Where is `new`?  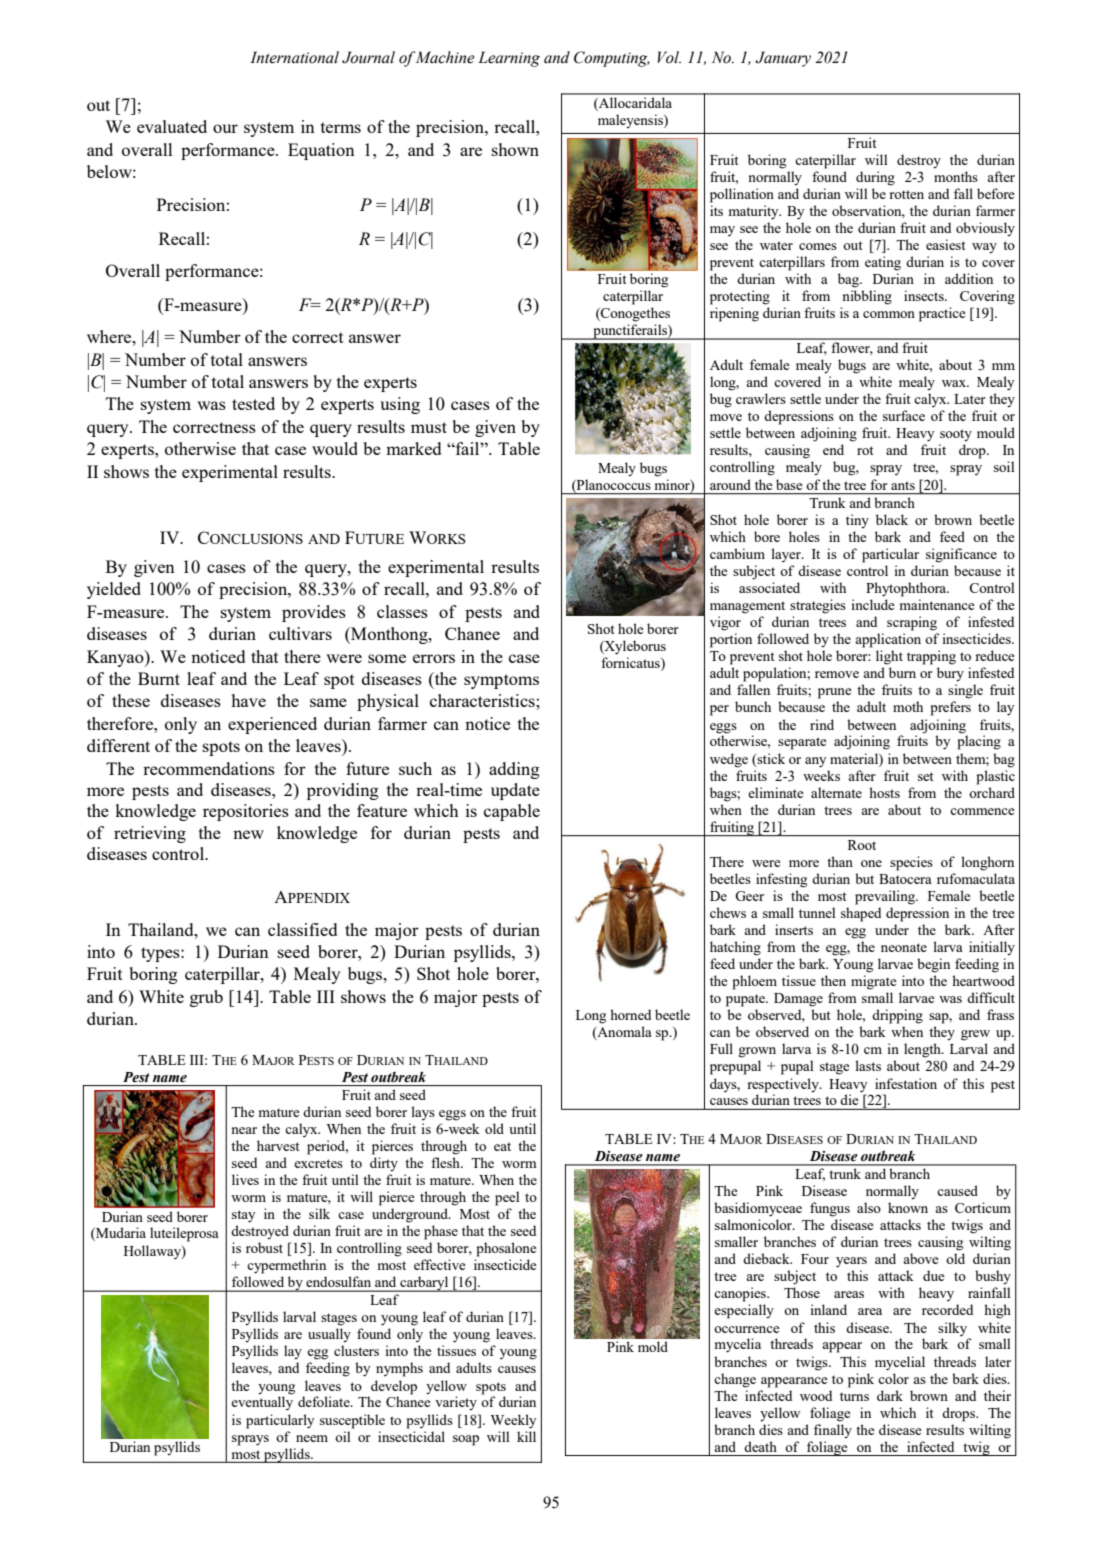 new is located at coordinates (248, 834).
